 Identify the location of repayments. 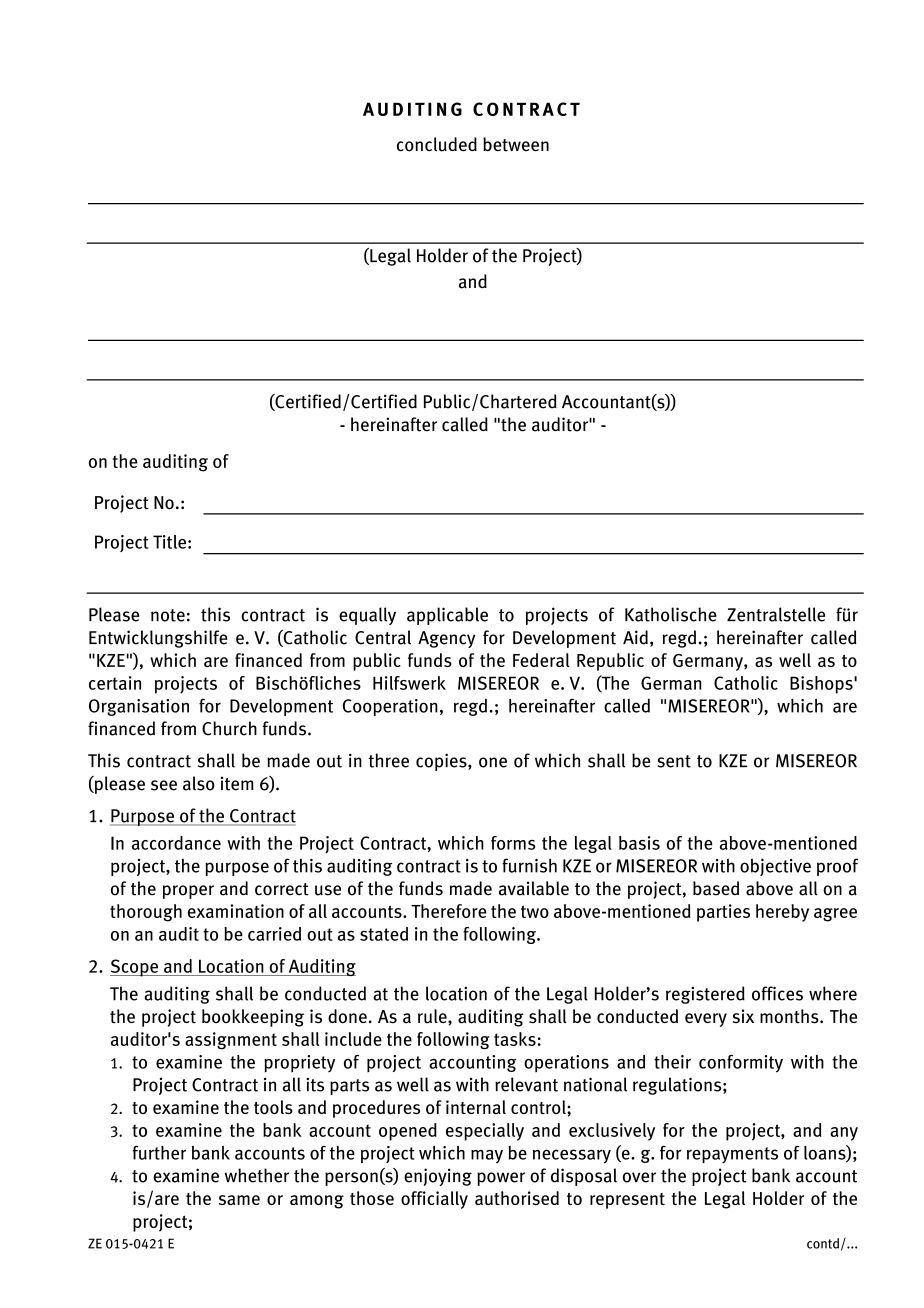
(732, 1155).
